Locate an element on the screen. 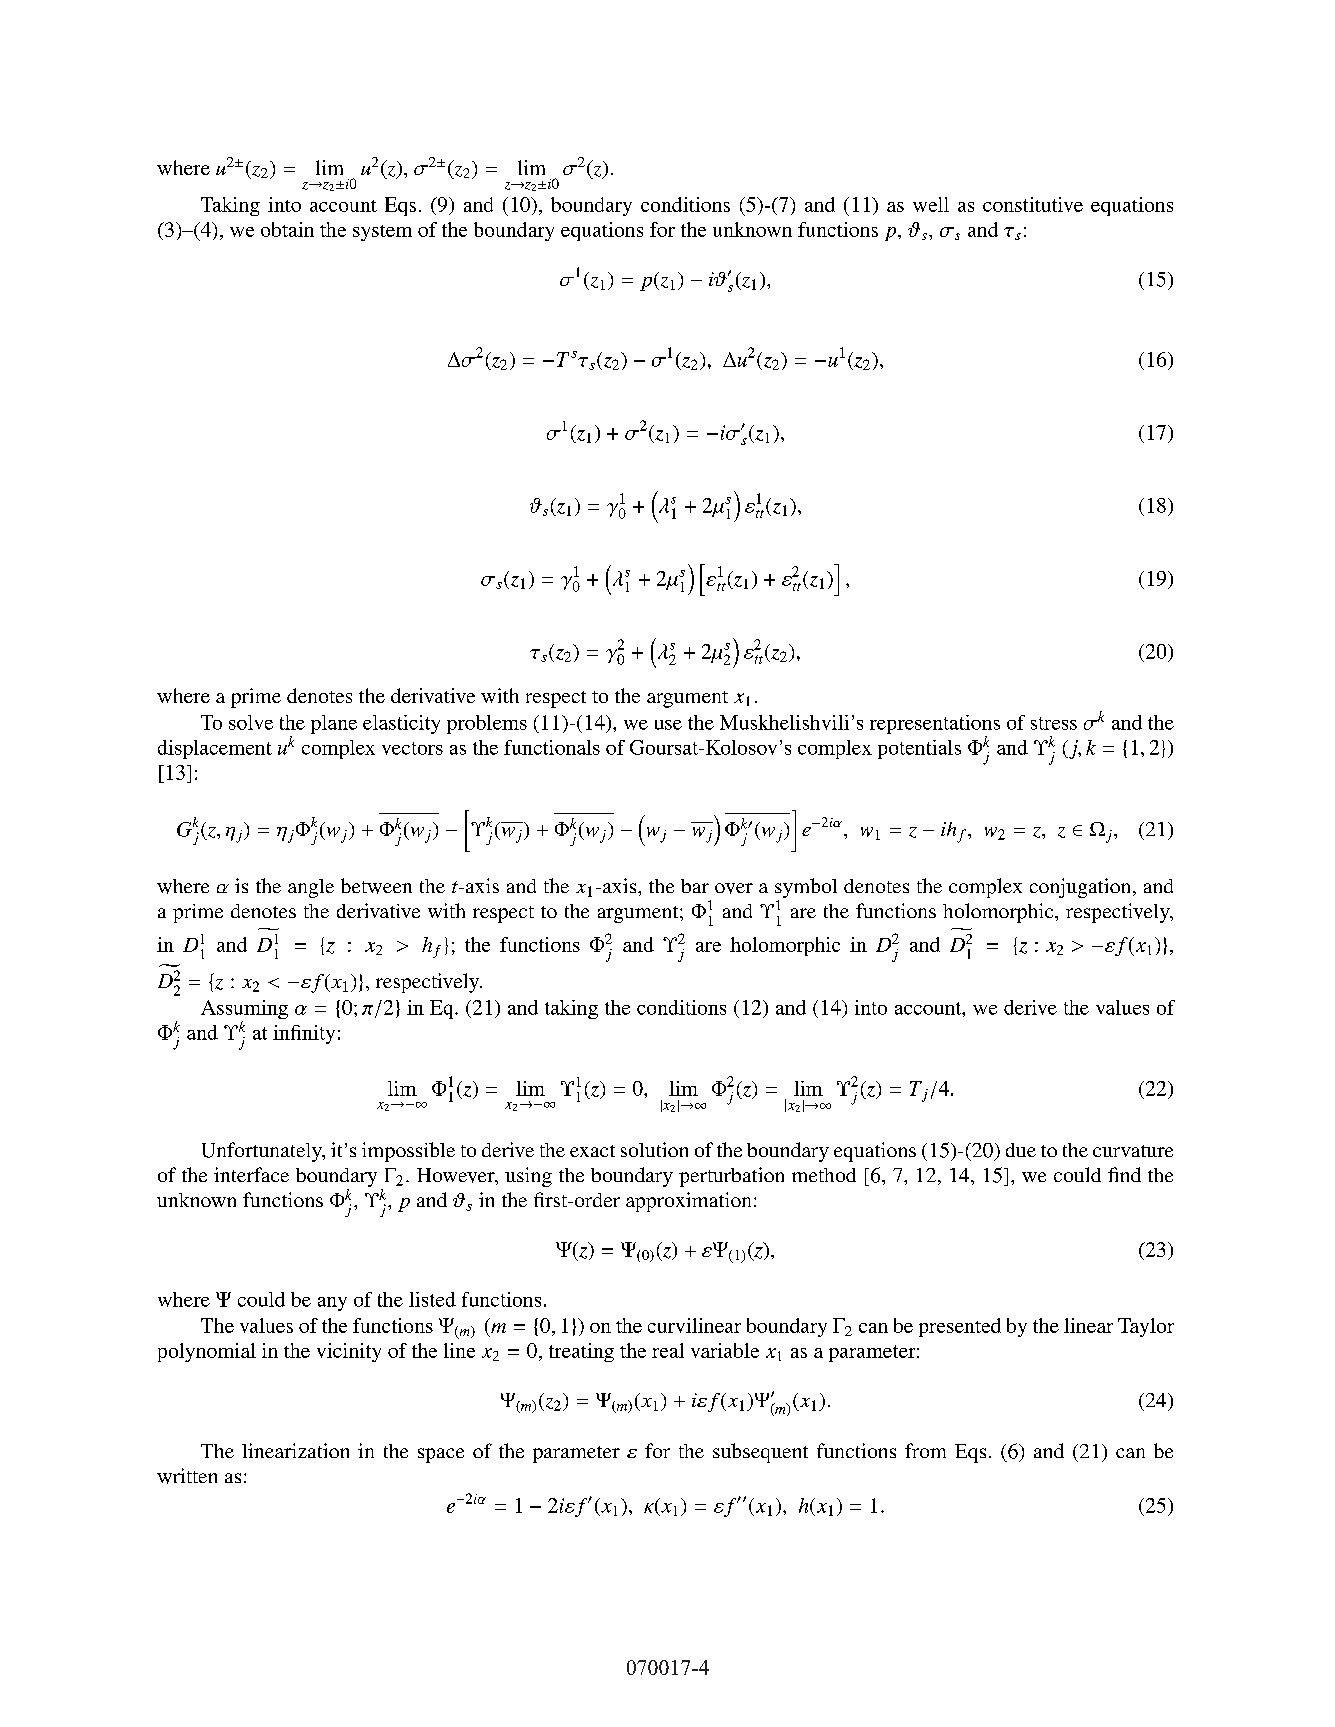 The height and width of the screenshot is (1727, 1335). due is located at coordinates (1021, 1150).
